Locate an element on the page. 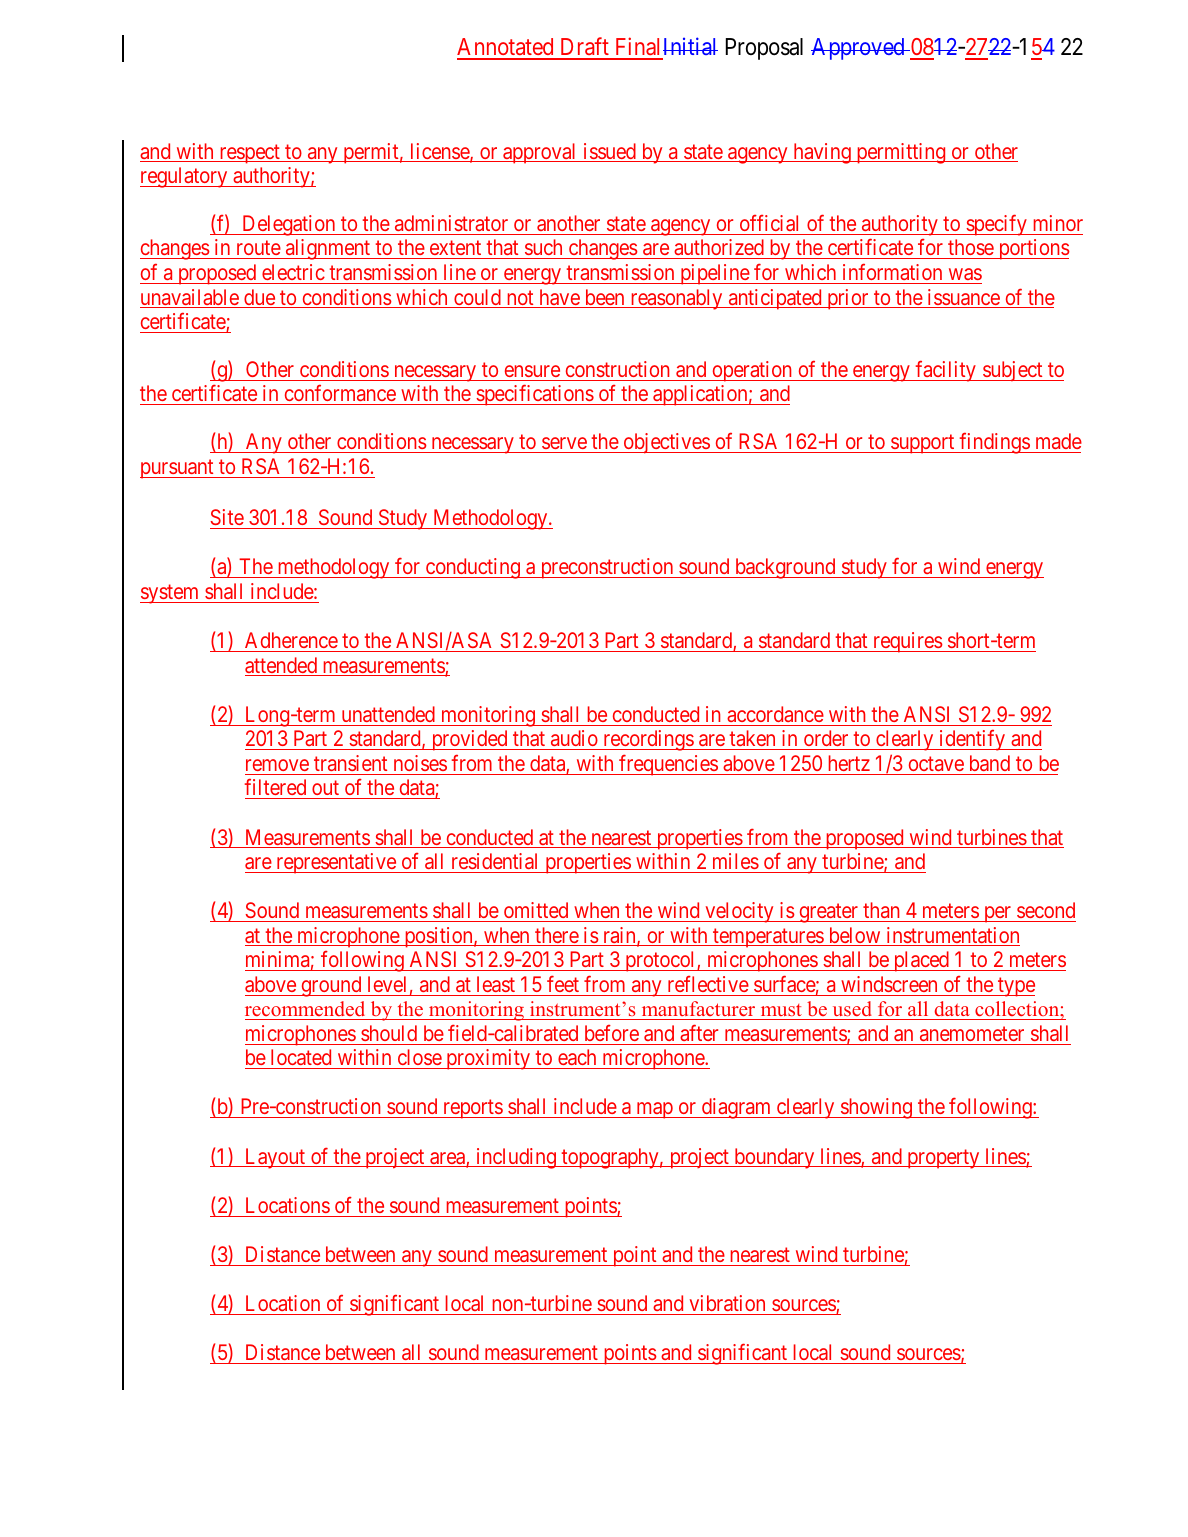 The height and width of the page is (1537, 1188). serve is located at coordinates (564, 445).
